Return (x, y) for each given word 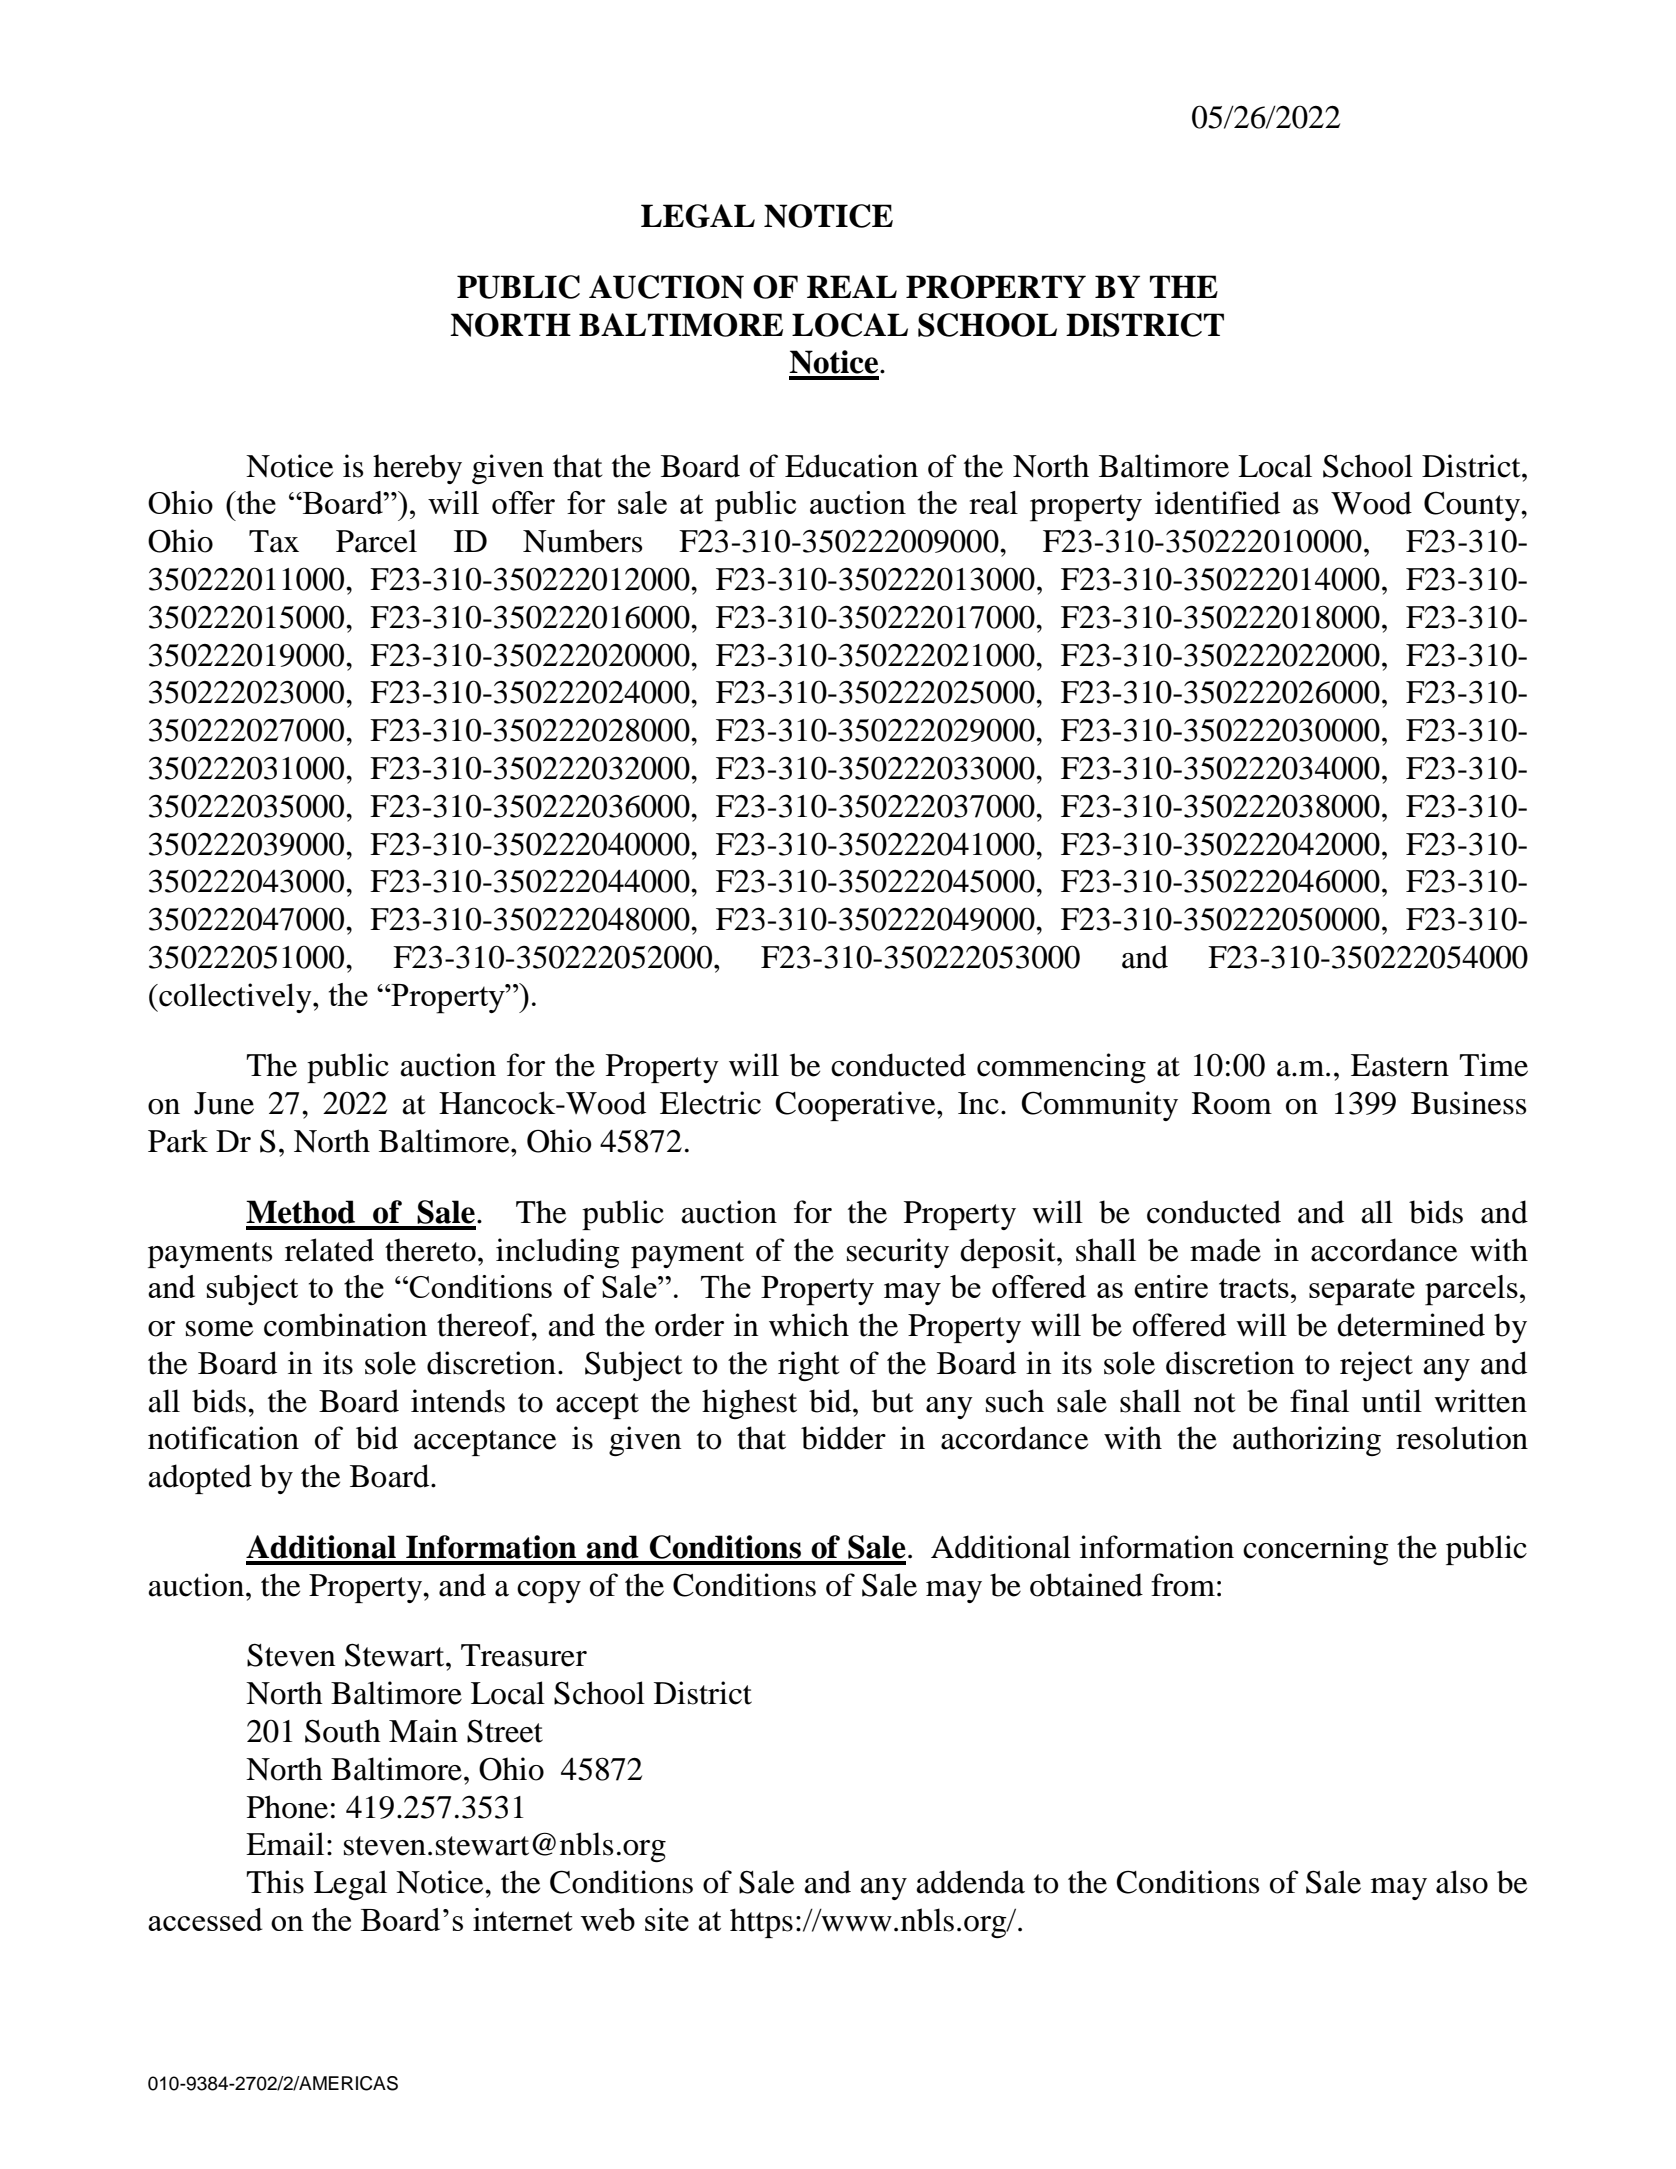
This (275, 1882)
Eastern (1400, 1065)
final (1319, 1401)
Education (851, 466)
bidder (843, 1438)
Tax (274, 541)
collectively (235, 998)
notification (223, 1438)
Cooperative (857, 1106)
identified (1217, 503)
